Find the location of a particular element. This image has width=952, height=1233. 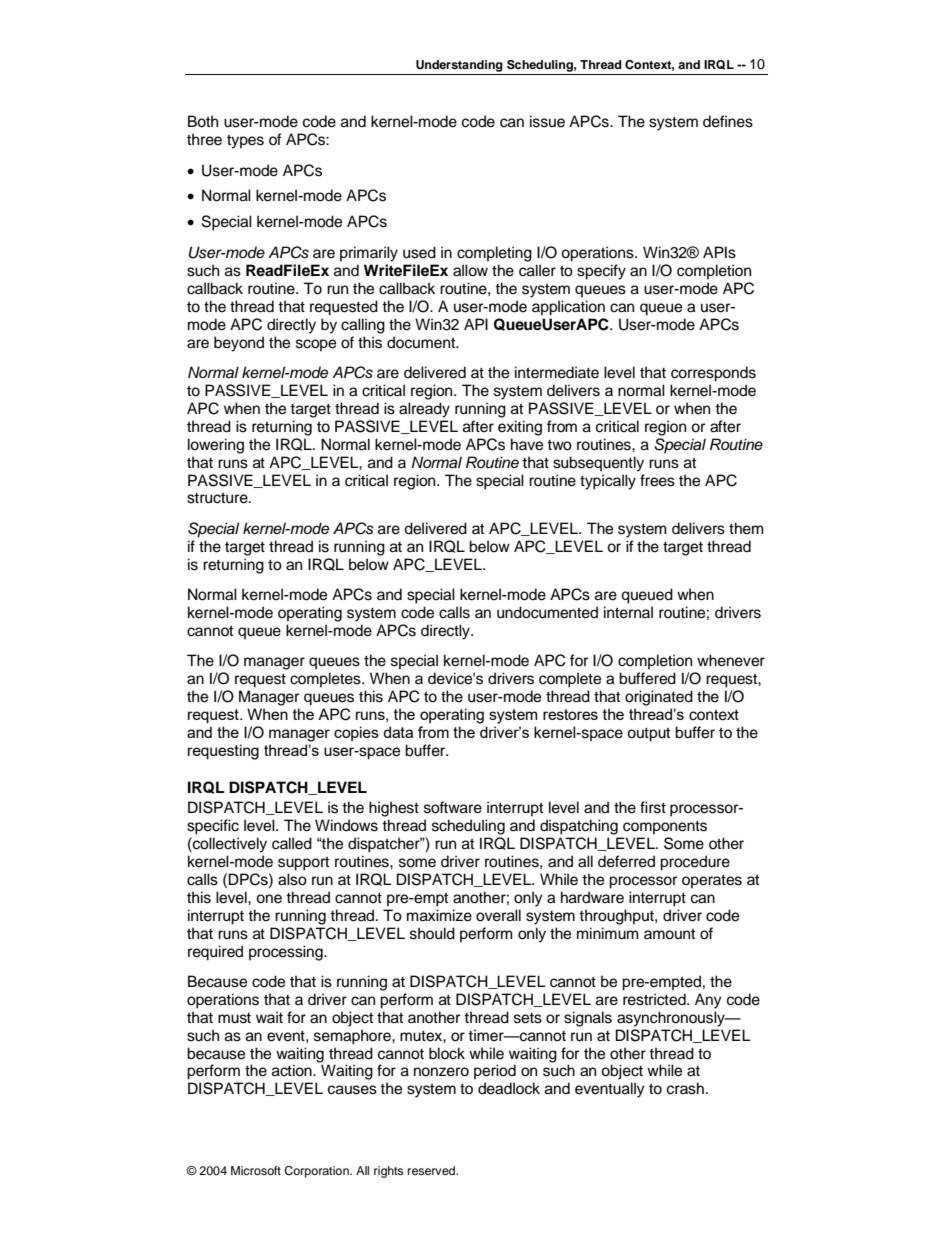

types is located at coordinates (245, 141).
